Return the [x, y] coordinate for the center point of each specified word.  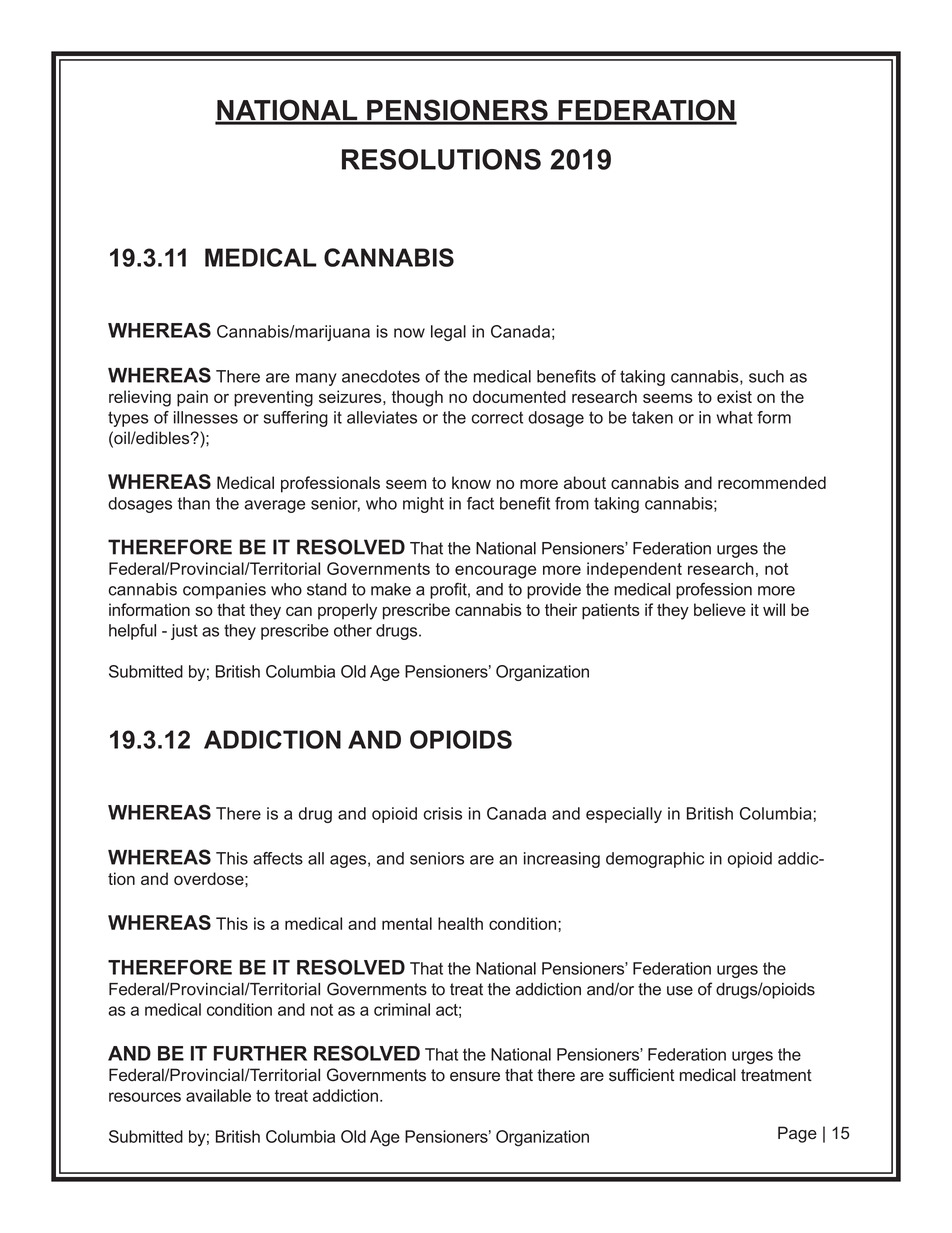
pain [192, 398]
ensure [475, 1077]
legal [448, 333]
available [218, 1095]
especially [624, 815]
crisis [443, 813]
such [766, 376]
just [184, 632]
